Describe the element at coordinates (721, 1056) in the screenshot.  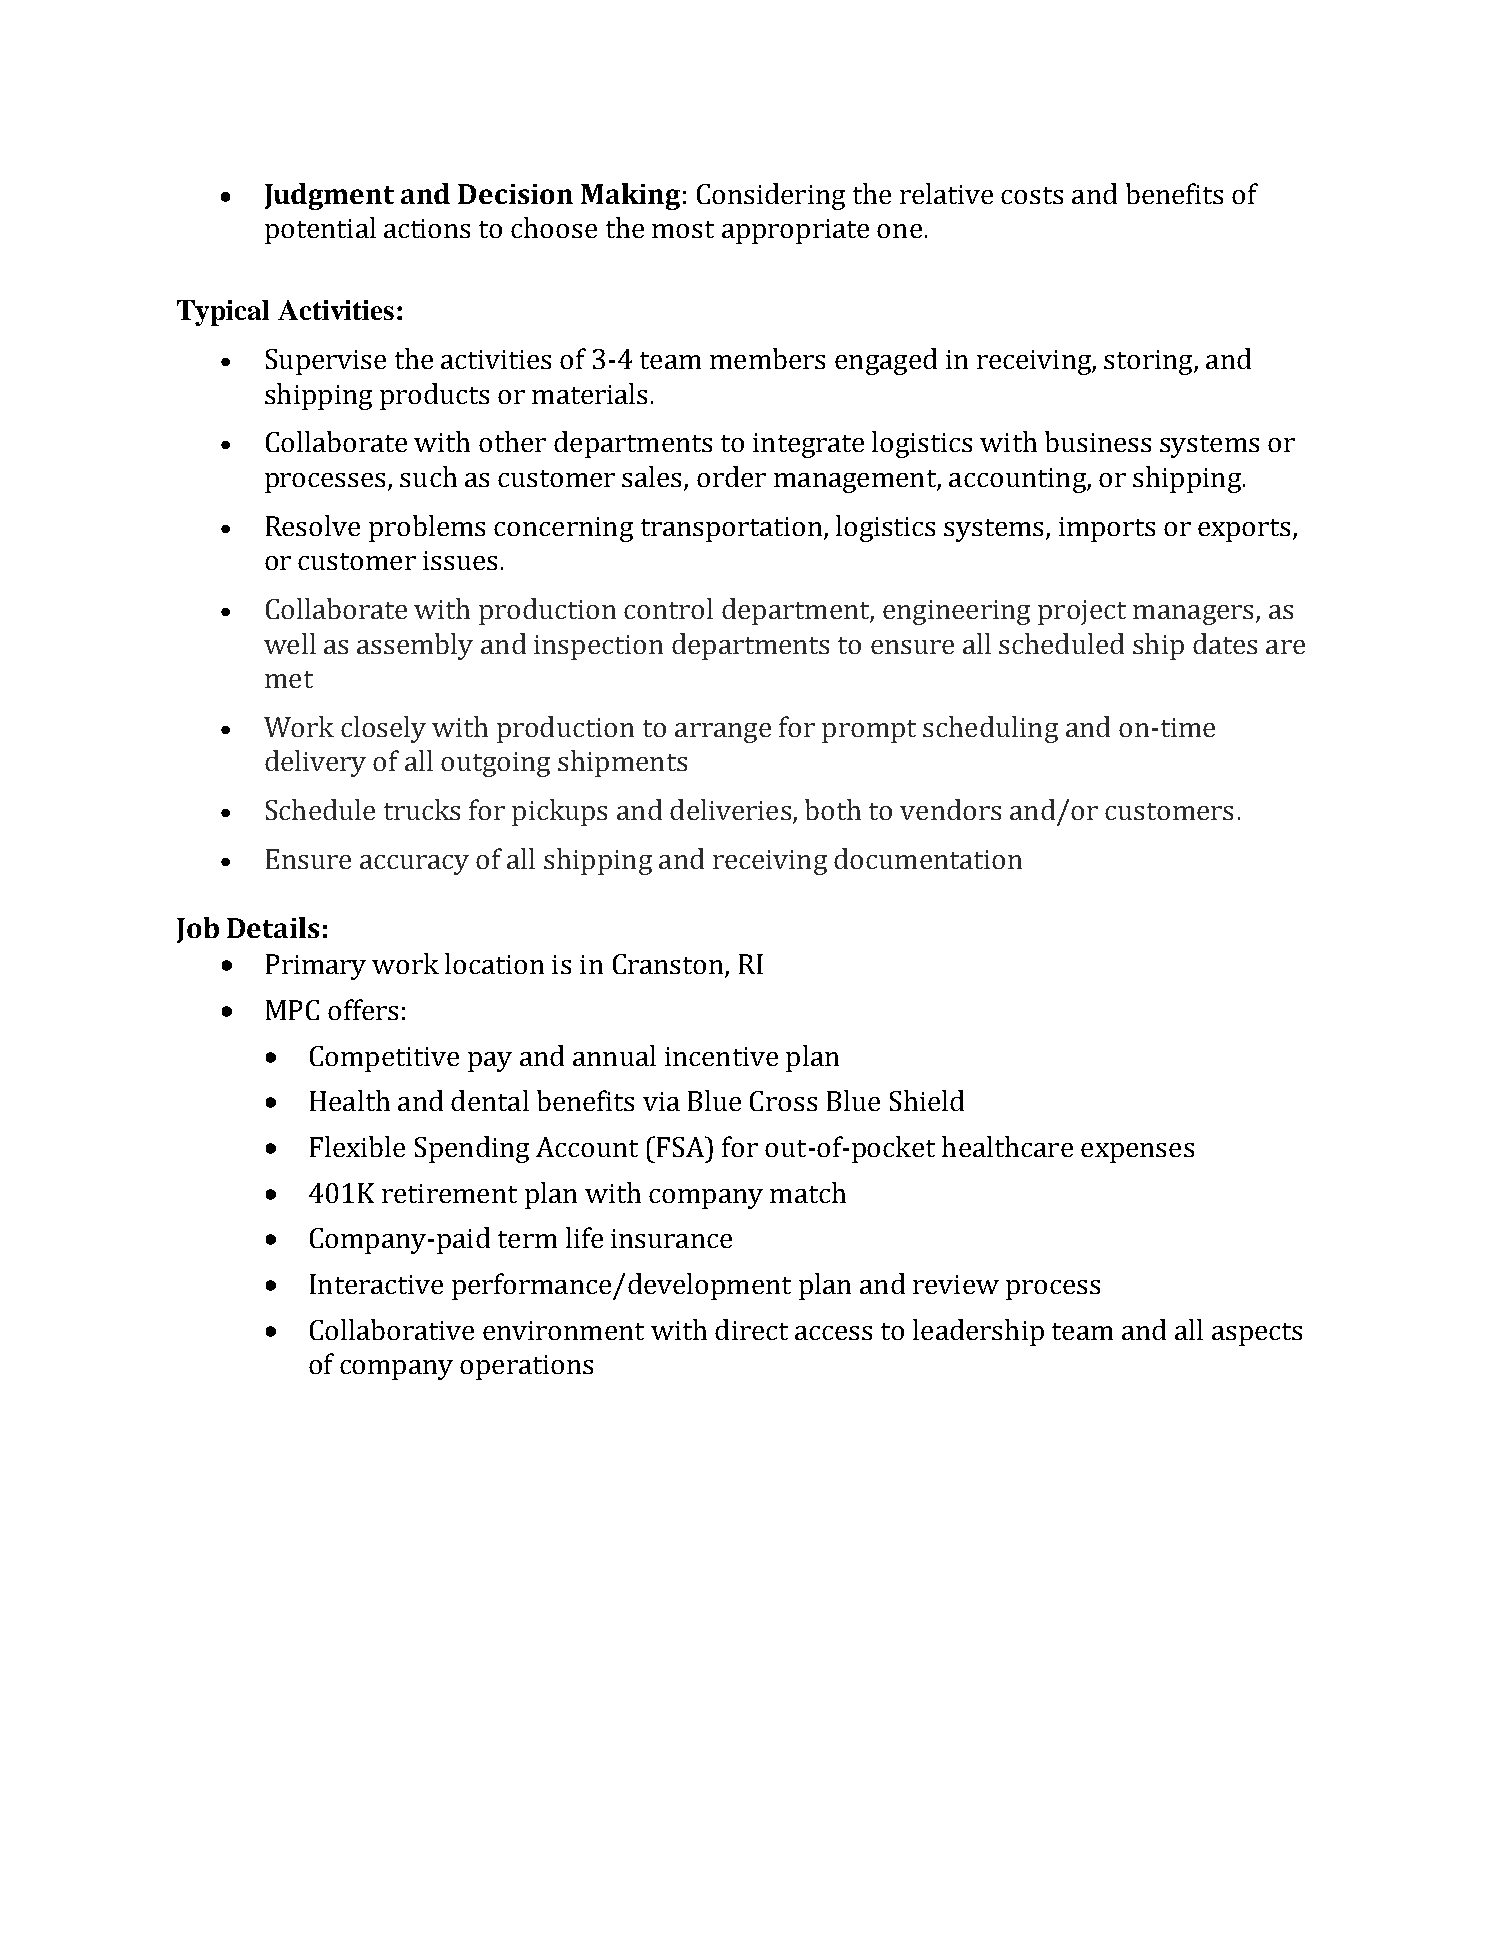
I see `incentive` at that location.
